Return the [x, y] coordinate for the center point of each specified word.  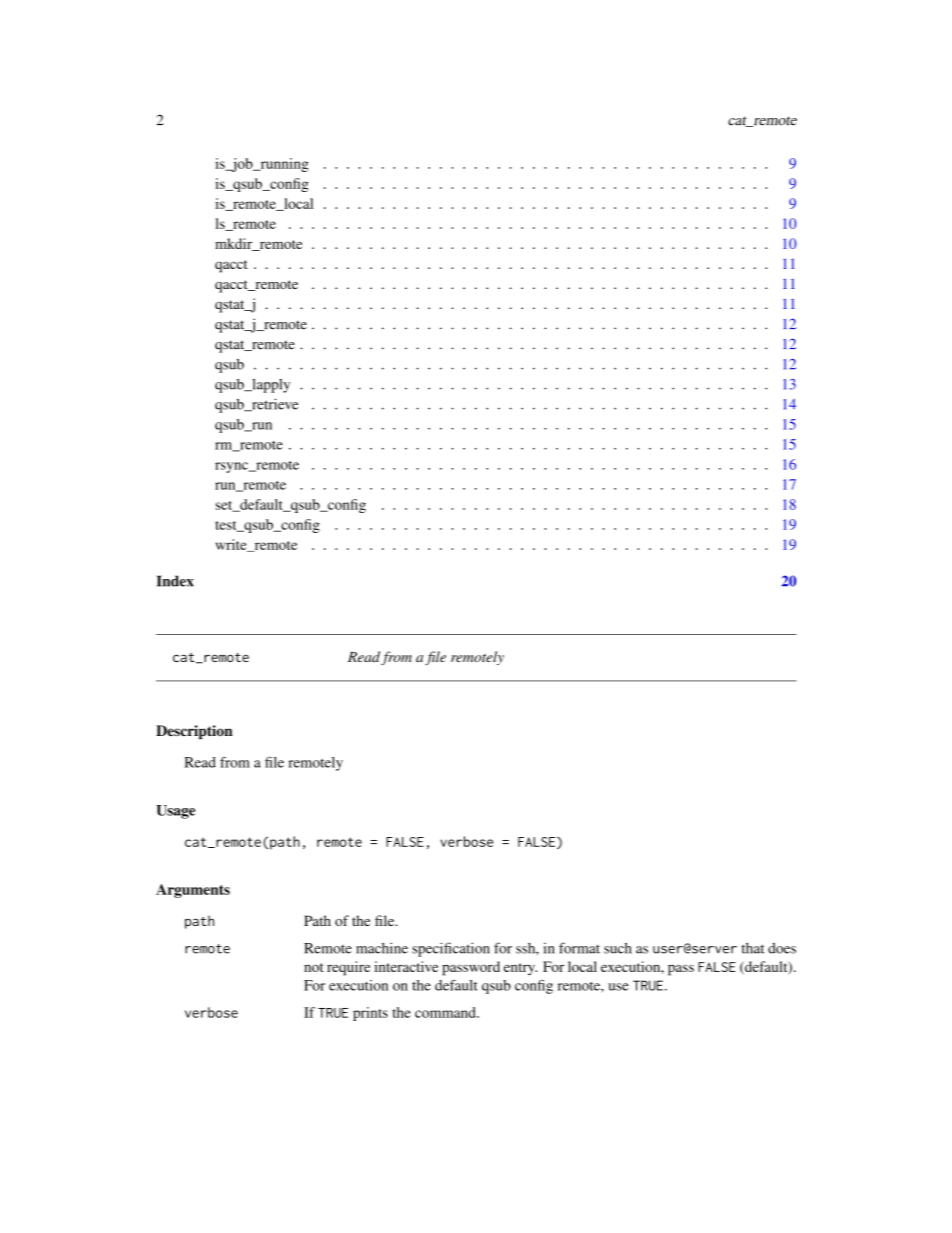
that [753, 948]
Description [194, 732]
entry [520, 969]
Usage [175, 812]
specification [451, 949]
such [618, 948]
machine [382, 948]
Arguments [193, 891]
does [782, 948]
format [579, 948]
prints [370, 1014]
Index [175, 581]
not [314, 967]
